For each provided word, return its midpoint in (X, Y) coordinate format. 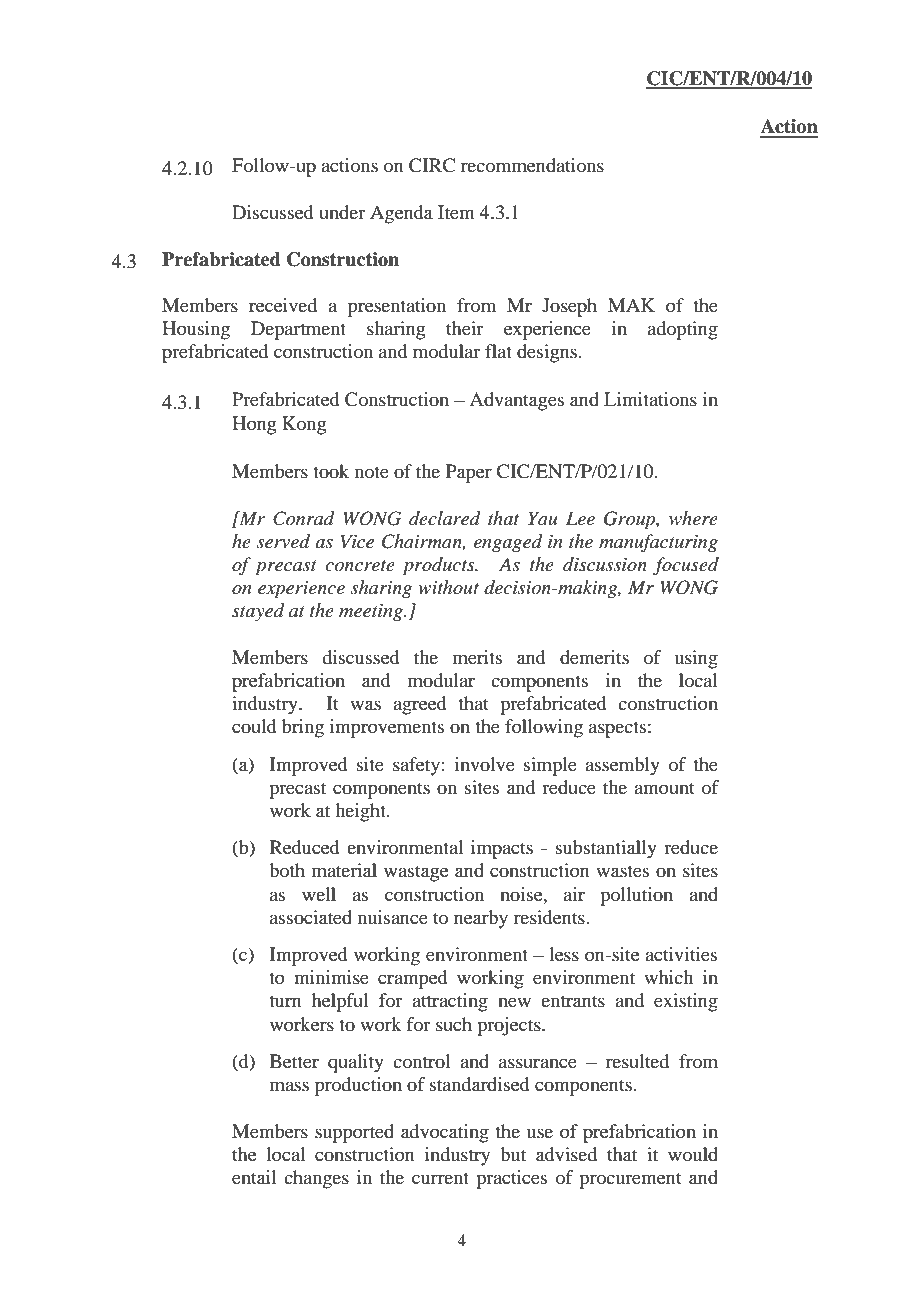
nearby (481, 919)
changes (316, 1179)
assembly (622, 766)
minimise (331, 977)
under (342, 212)
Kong (304, 425)
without (448, 587)
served (283, 541)
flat (498, 351)
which (668, 977)
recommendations (532, 165)
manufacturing (658, 543)
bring (303, 728)
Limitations (650, 399)
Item (456, 212)
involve (485, 764)
